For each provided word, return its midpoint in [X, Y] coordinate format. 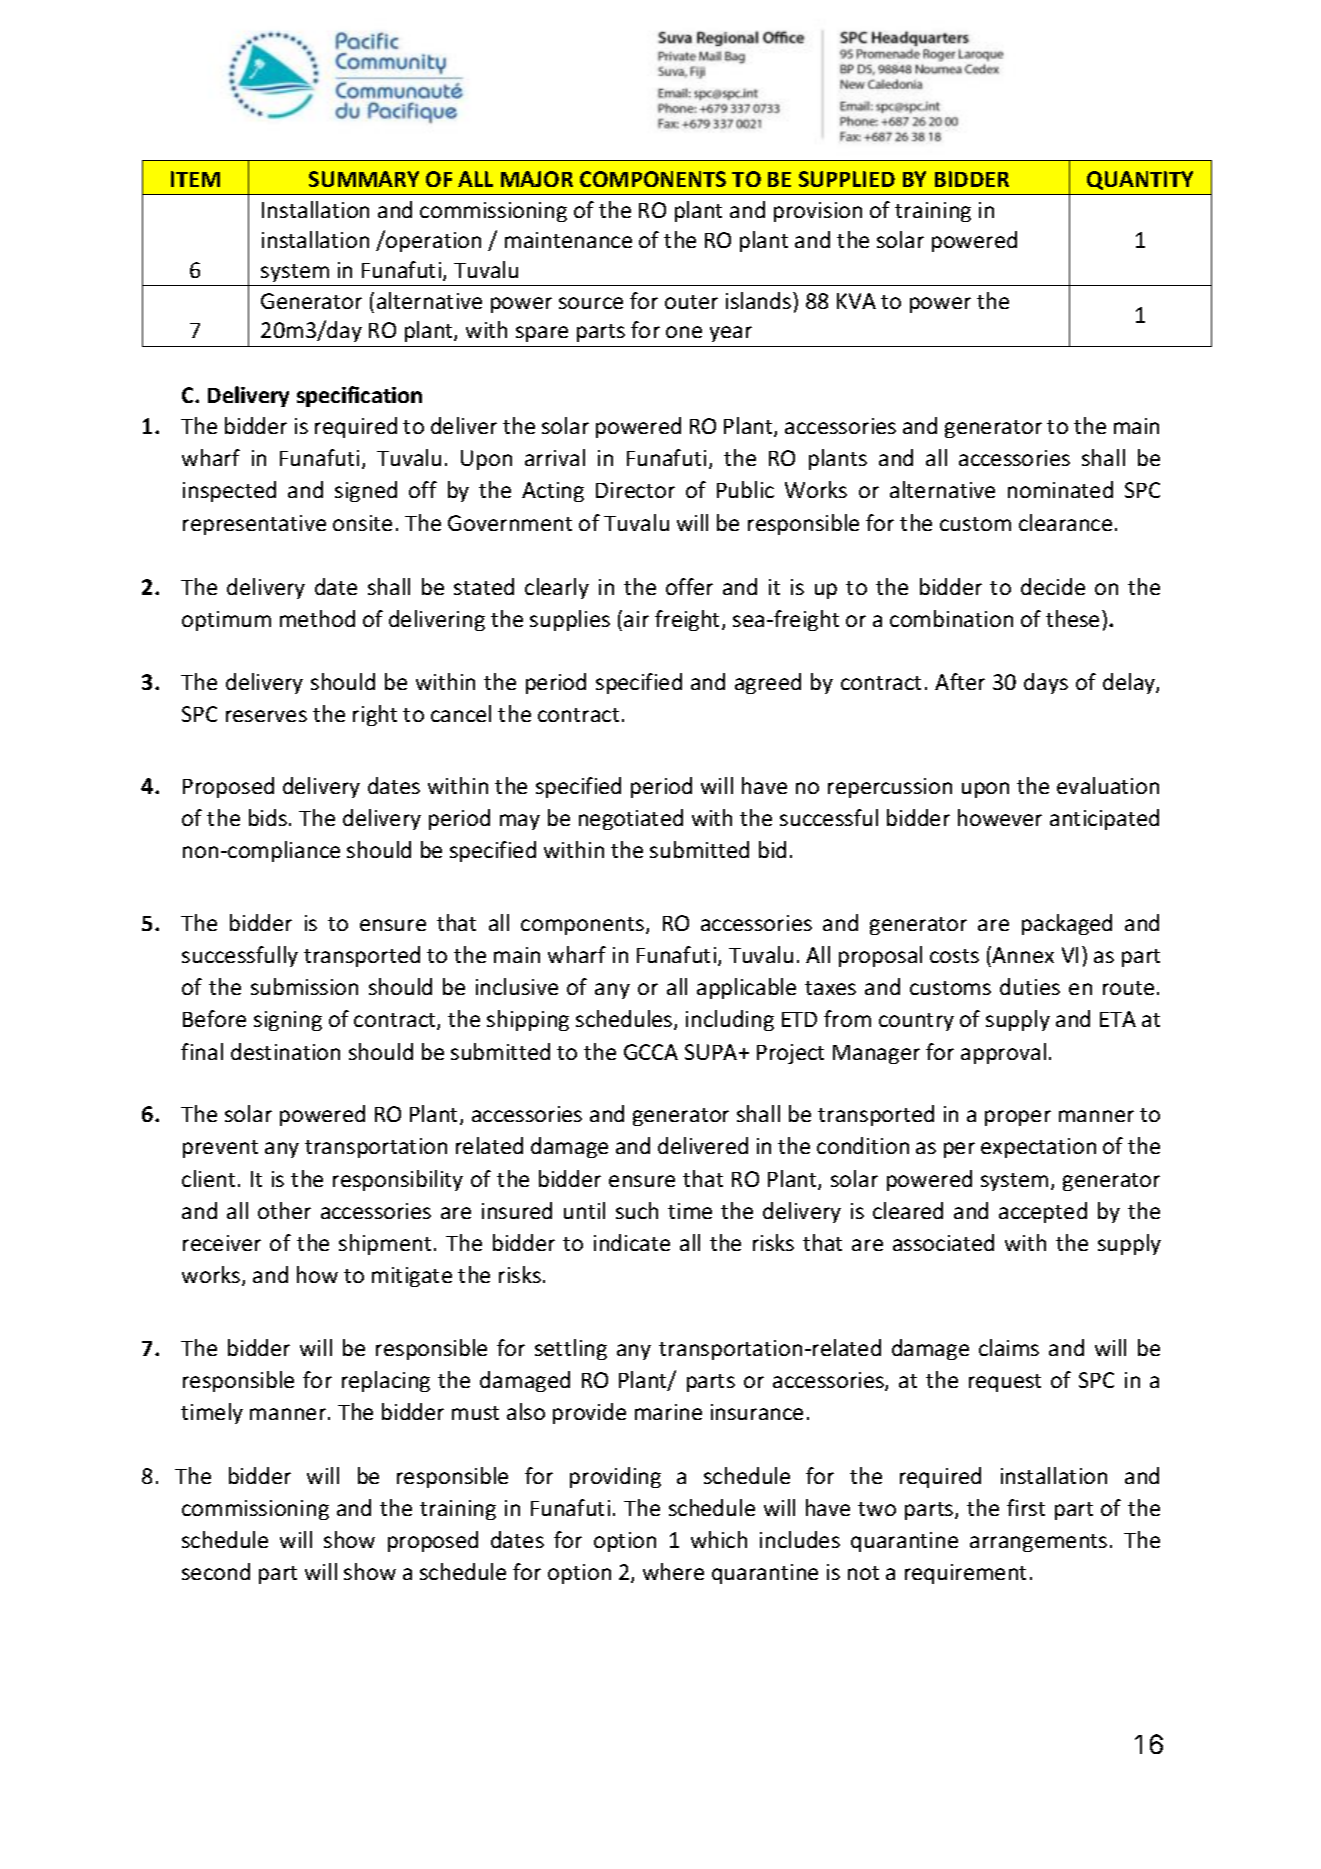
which [719, 1539]
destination [285, 1051]
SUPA [712, 1052]
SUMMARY [364, 179]
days [1046, 683]
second [216, 1571]
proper [1018, 1118]
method [317, 618]
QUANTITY [1140, 180]
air [636, 619]
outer [691, 302]
